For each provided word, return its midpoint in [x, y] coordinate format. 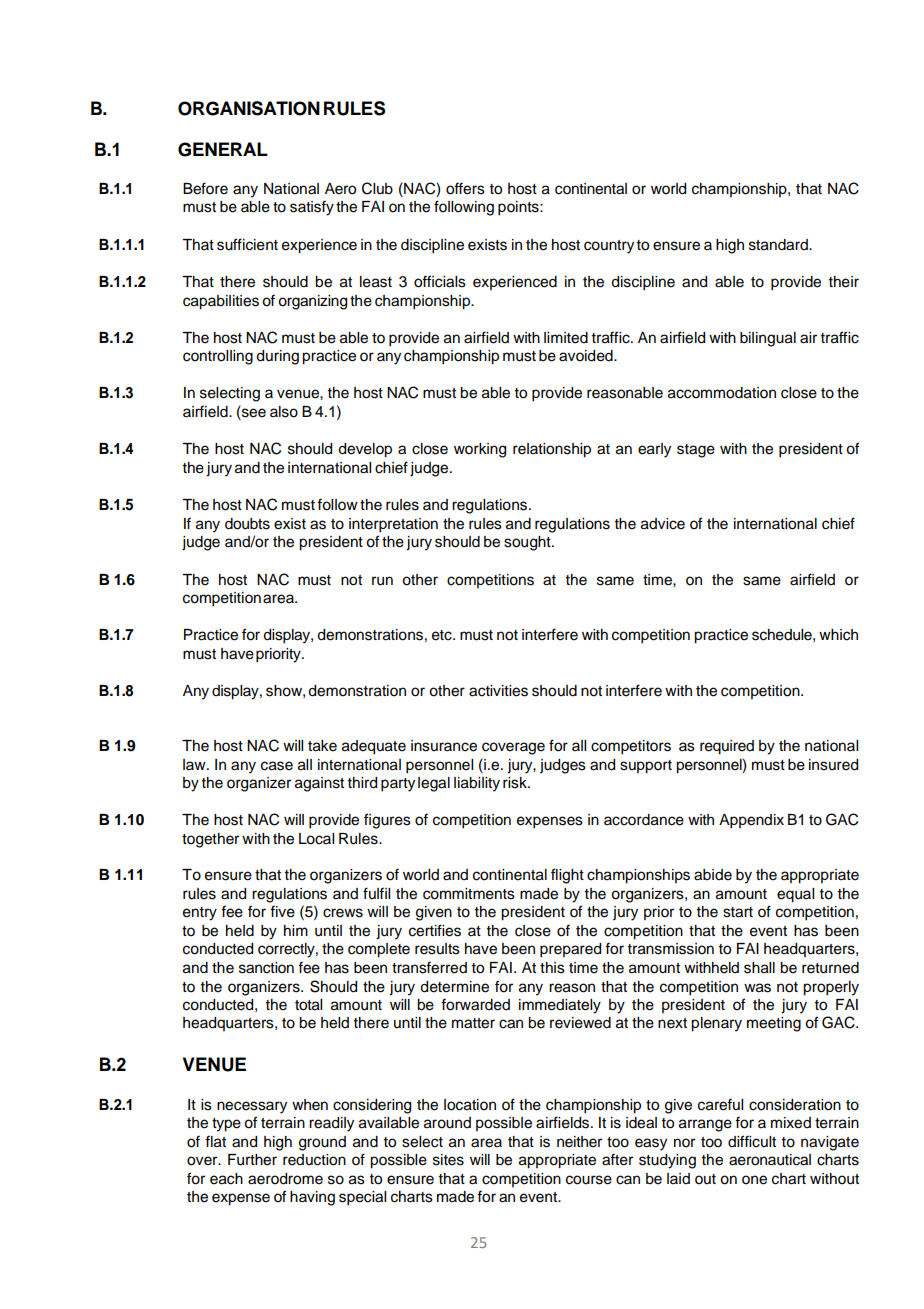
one [754, 1180]
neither [579, 1142]
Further [252, 1160]
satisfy [312, 208]
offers [465, 188]
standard [779, 245]
